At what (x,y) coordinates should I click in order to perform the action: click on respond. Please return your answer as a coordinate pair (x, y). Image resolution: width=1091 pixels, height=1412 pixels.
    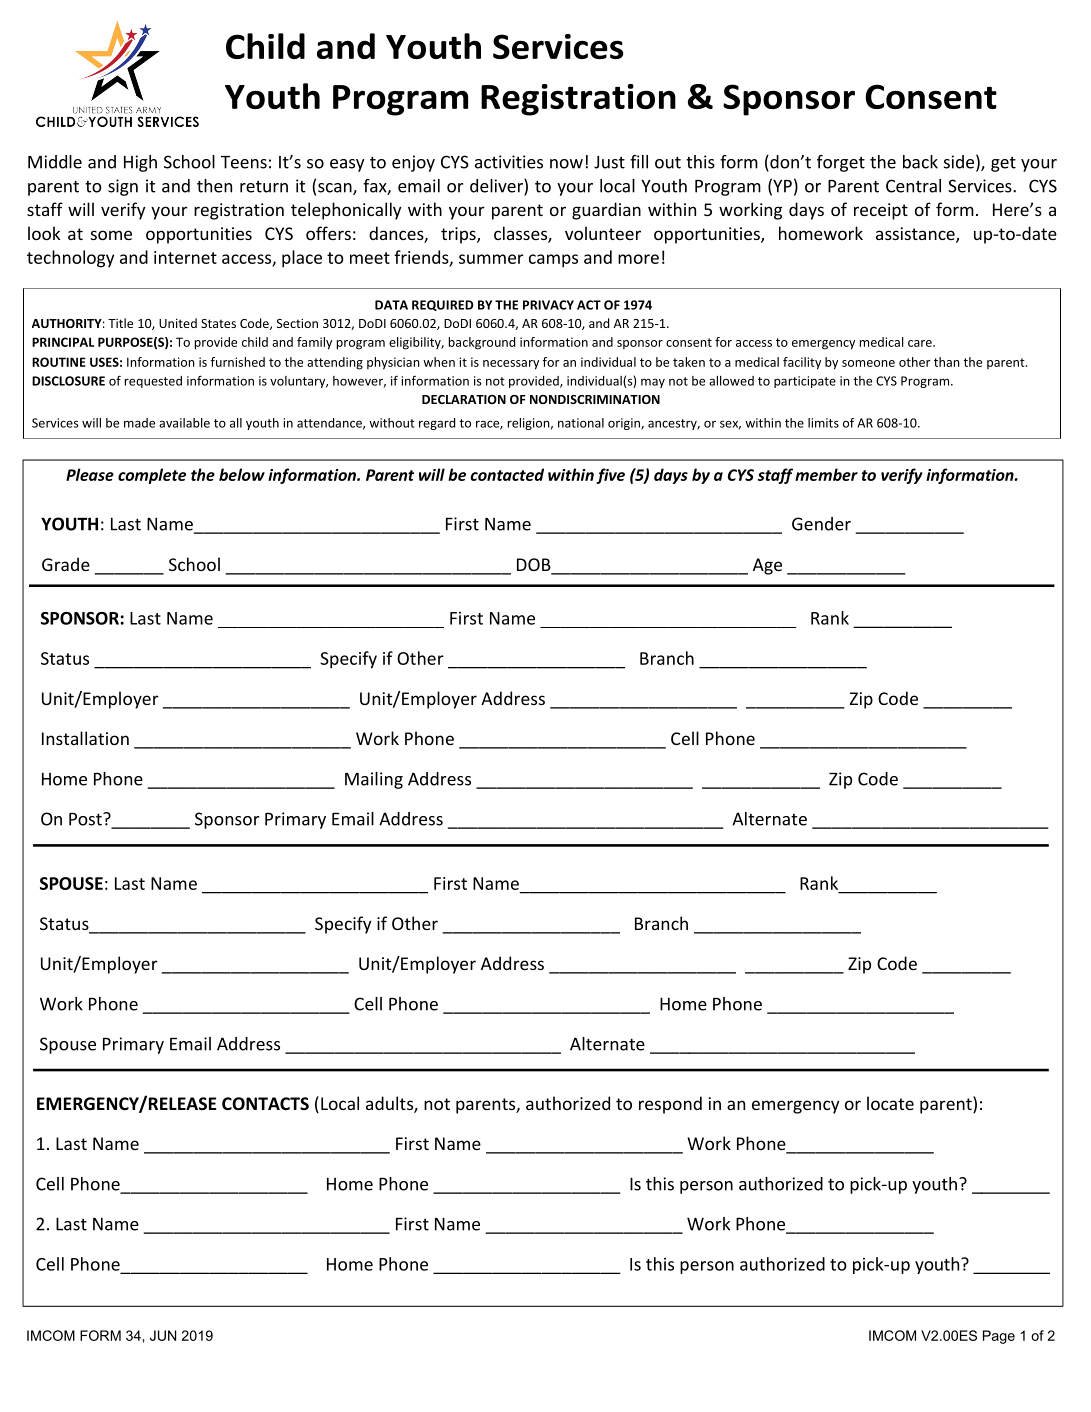
    Looking at the image, I should click on (670, 1105).
